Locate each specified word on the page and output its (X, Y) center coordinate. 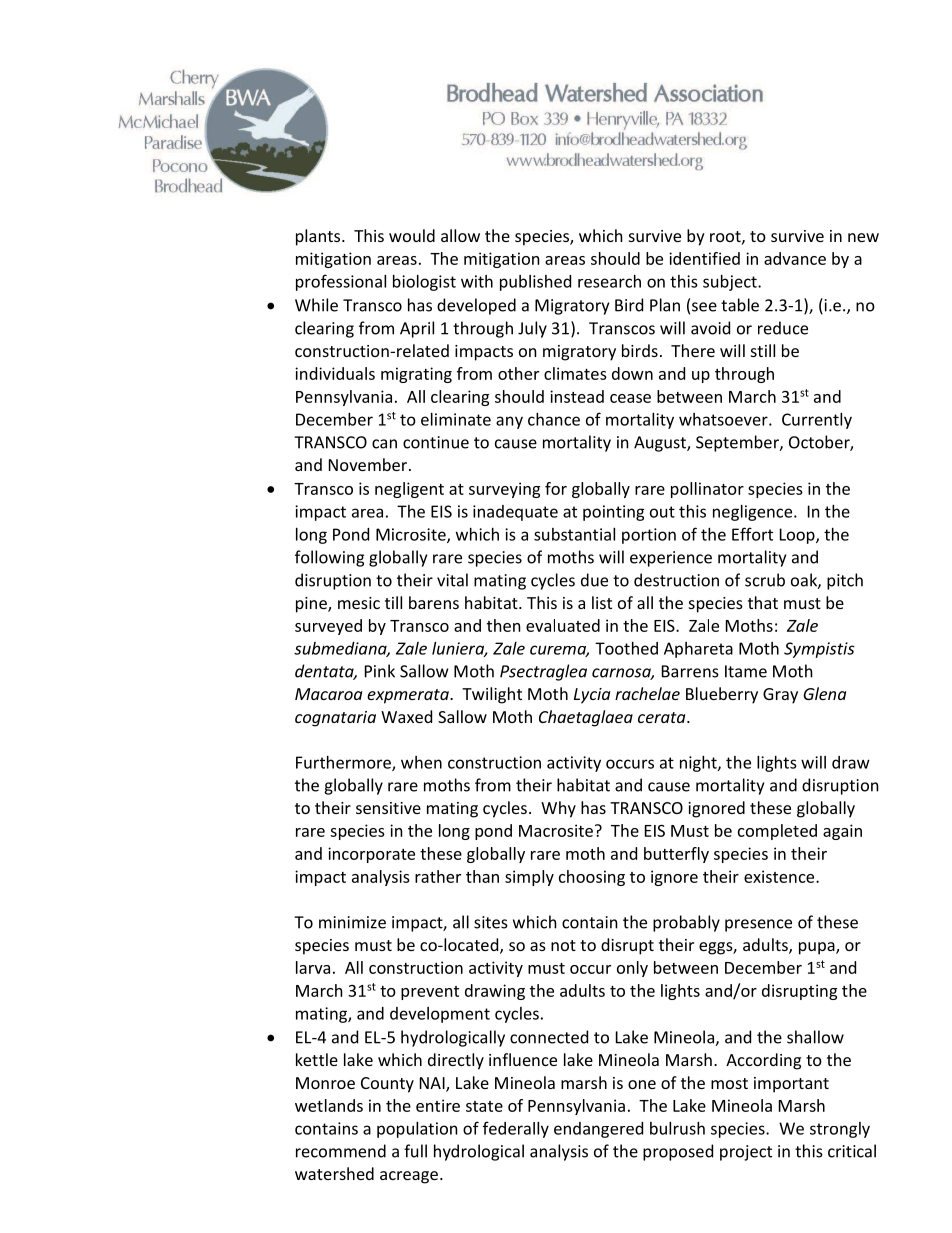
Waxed (406, 716)
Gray (780, 696)
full (415, 1151)
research (609, 281)
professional (341, 282)
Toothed (626, 648)
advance (795, 258)
